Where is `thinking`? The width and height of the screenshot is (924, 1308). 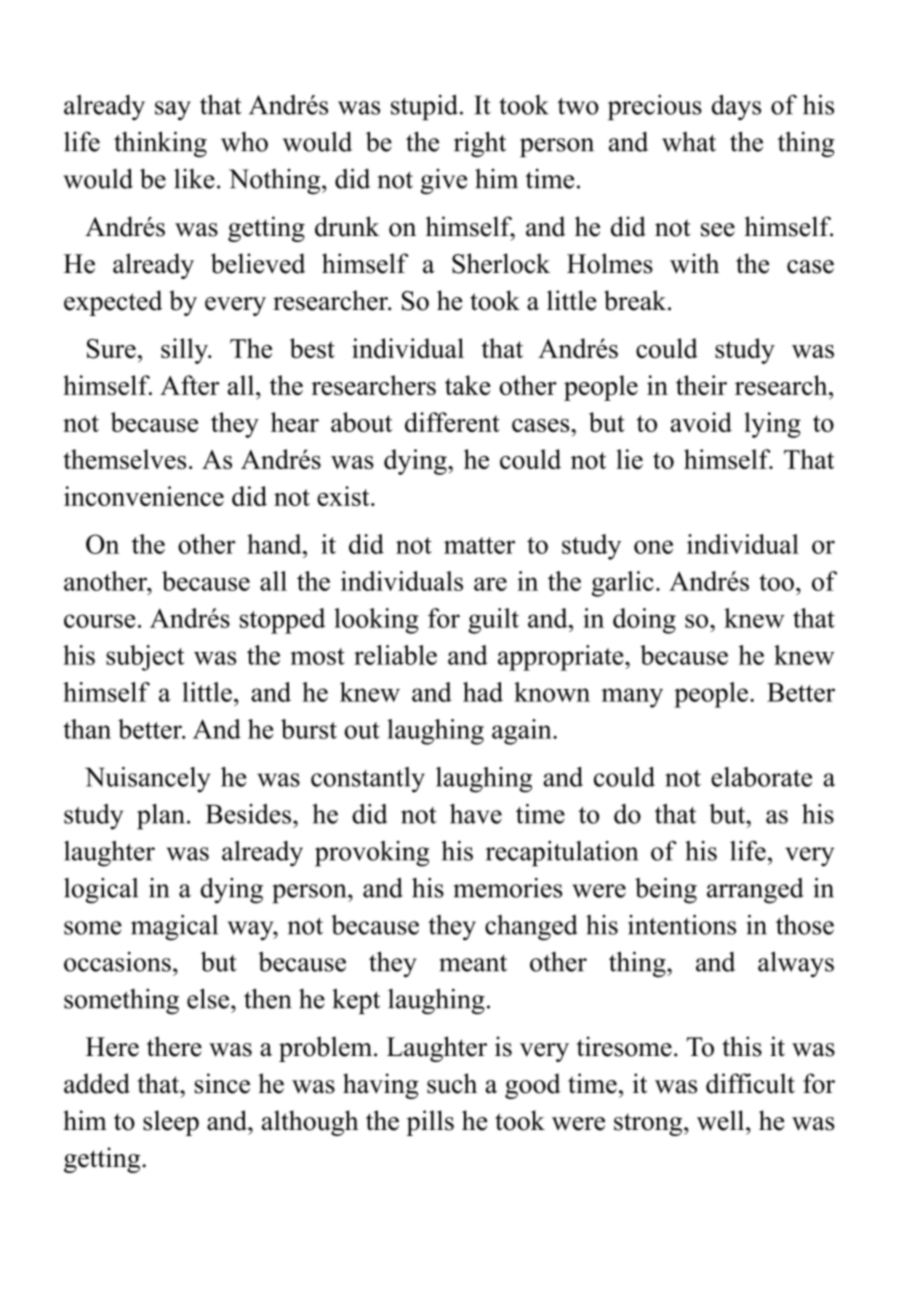 thinking is located at coordinates (160, 144).
